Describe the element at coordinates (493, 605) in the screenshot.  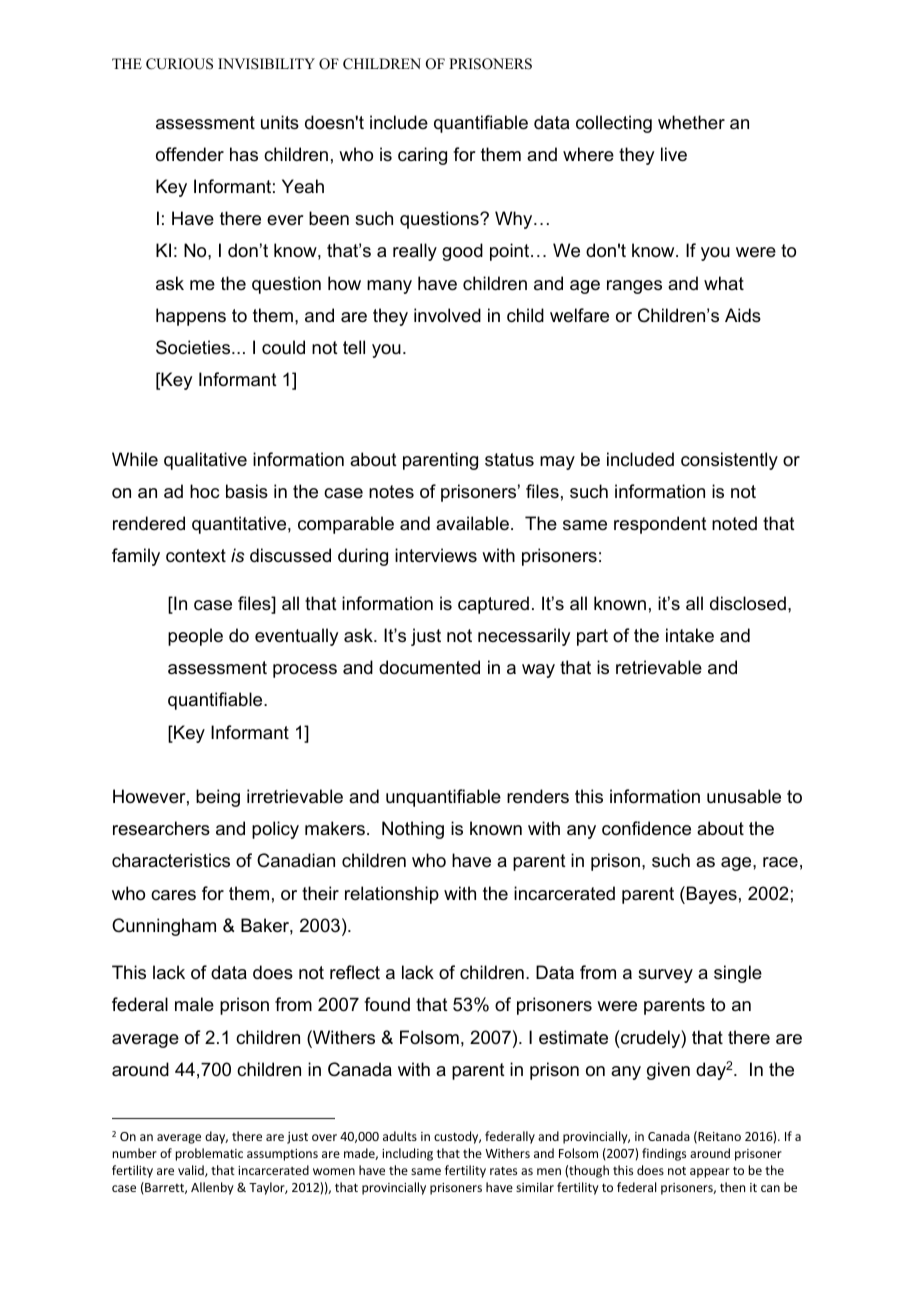
I see `captured` at that location.
